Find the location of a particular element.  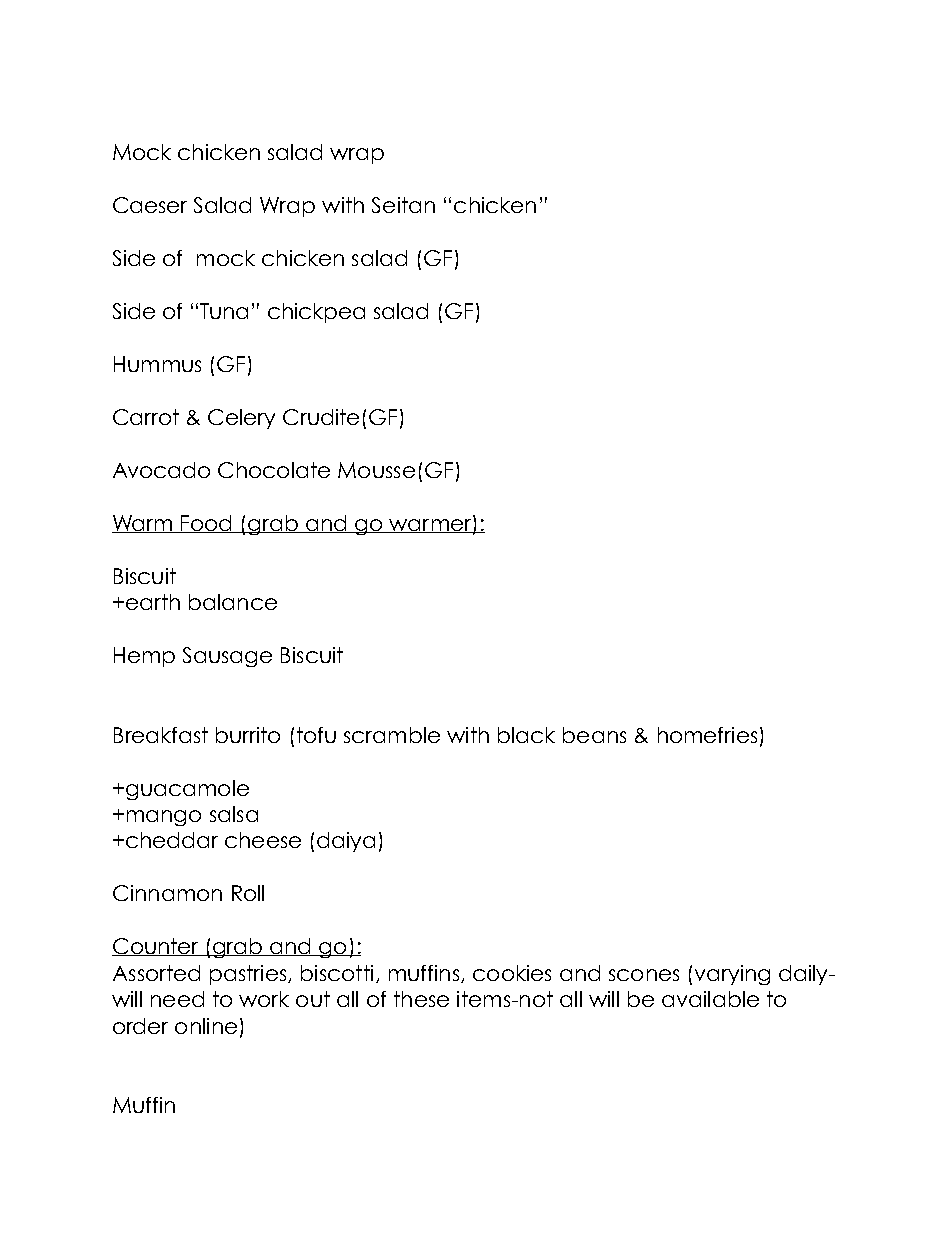

salsa is located at coordinates (234, 814).
